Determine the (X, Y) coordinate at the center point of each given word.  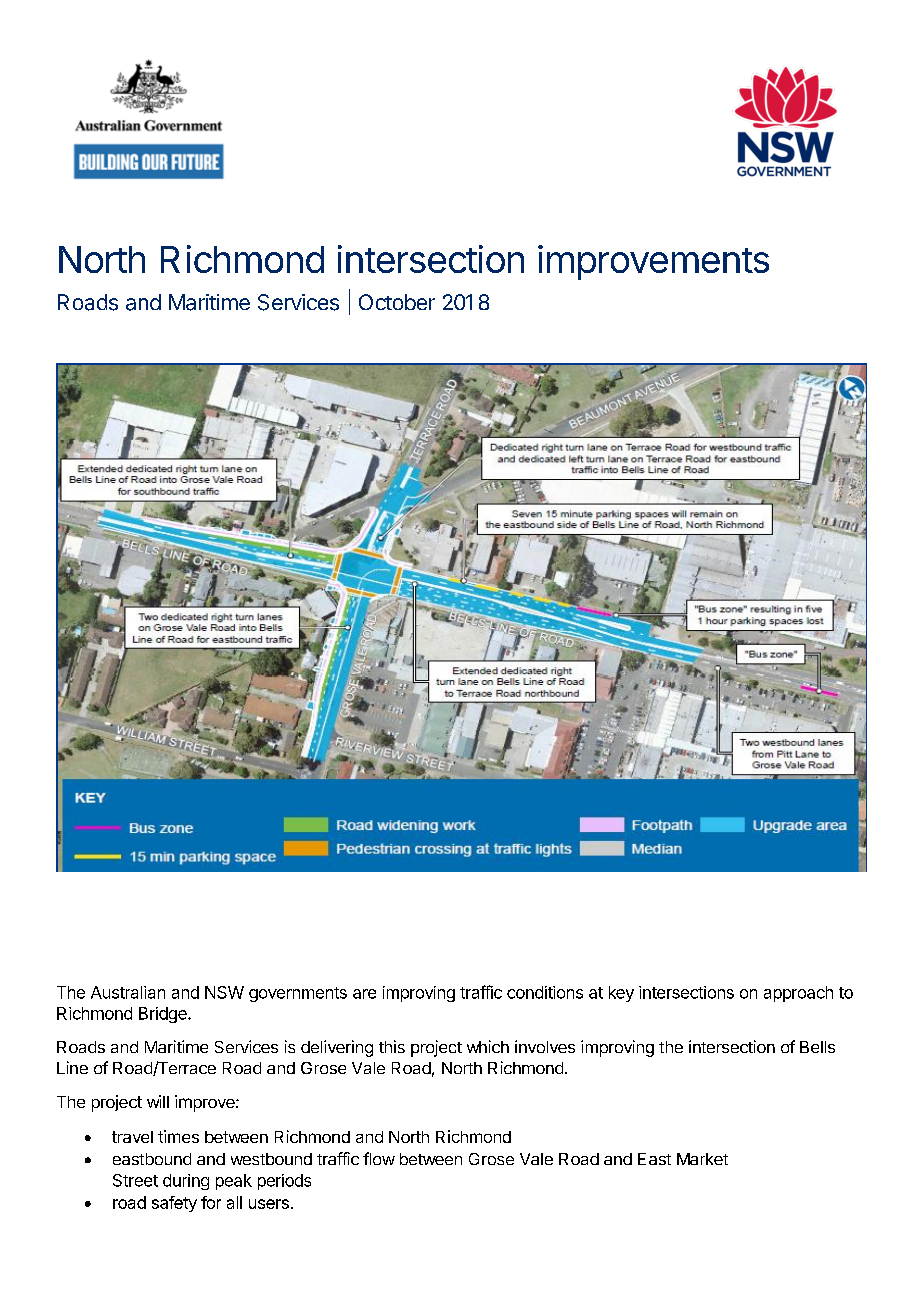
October (397, 302)
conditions (545, 992)
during (186, 1182)
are (364, 994)
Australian (128, 992)
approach (798, 994)
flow (379, 1158)
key (621, 994)
